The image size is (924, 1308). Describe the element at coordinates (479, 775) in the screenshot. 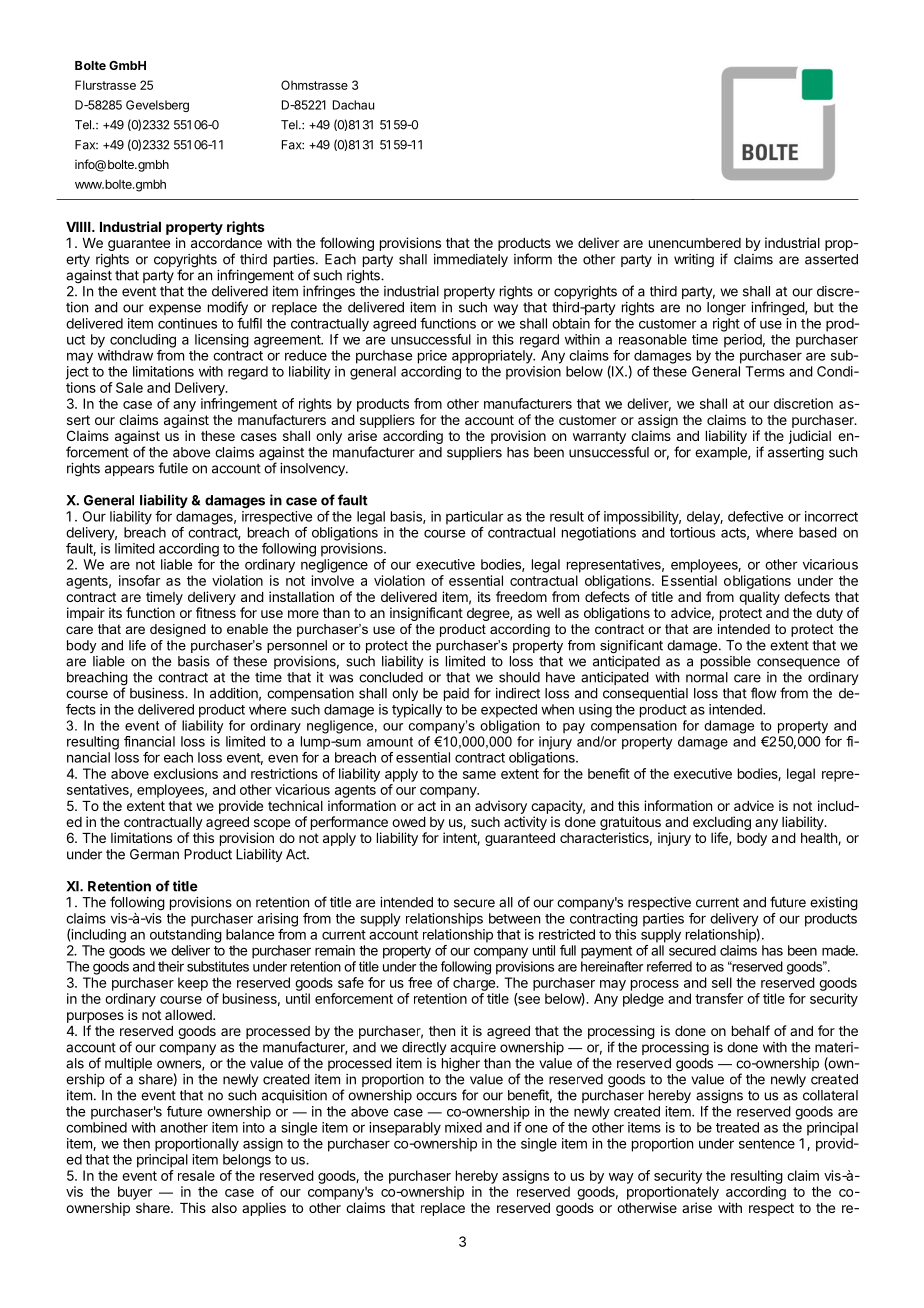

I see `same` at that location.
